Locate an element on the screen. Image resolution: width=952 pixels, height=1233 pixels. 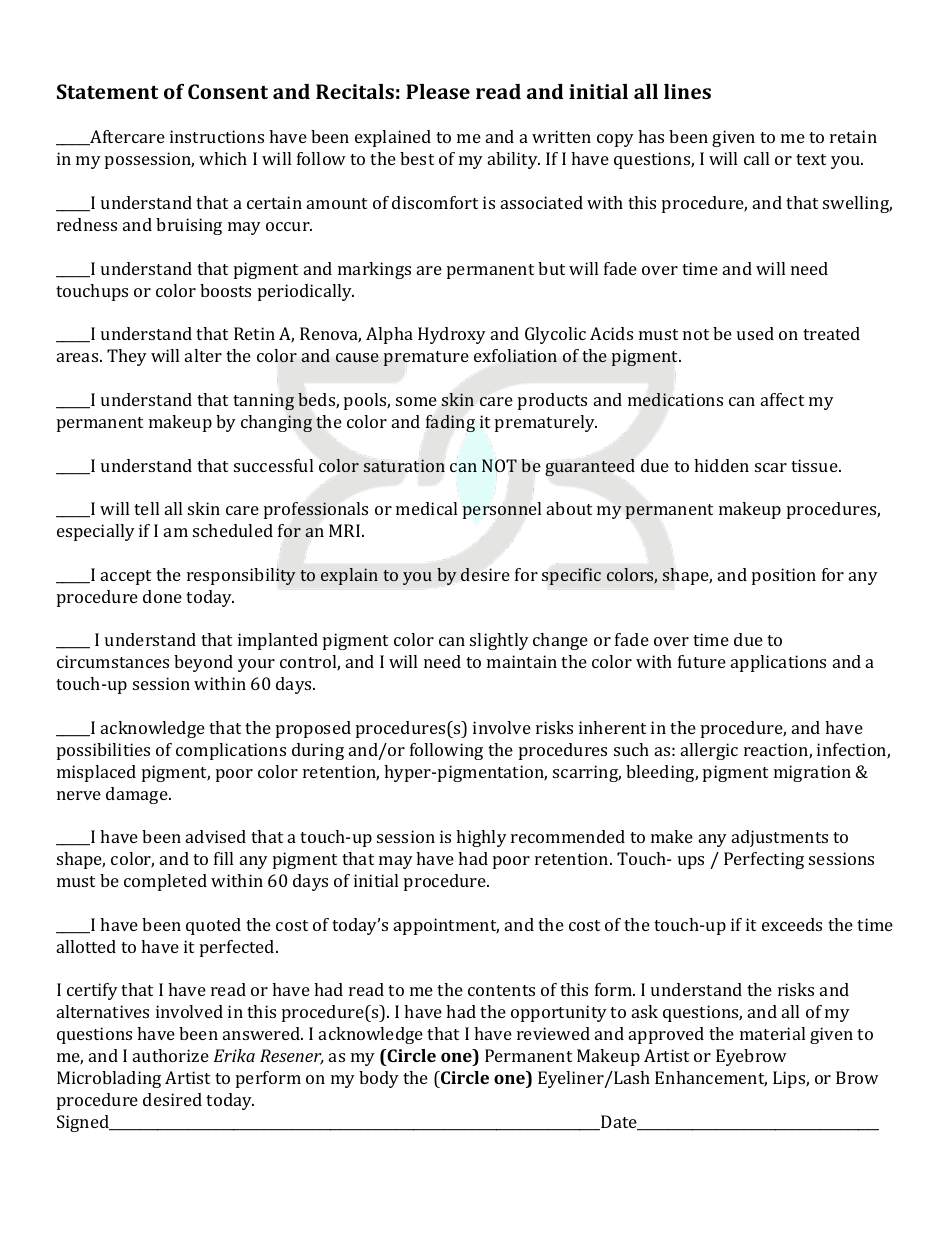
allergic is located at coordinates (709, 751).
